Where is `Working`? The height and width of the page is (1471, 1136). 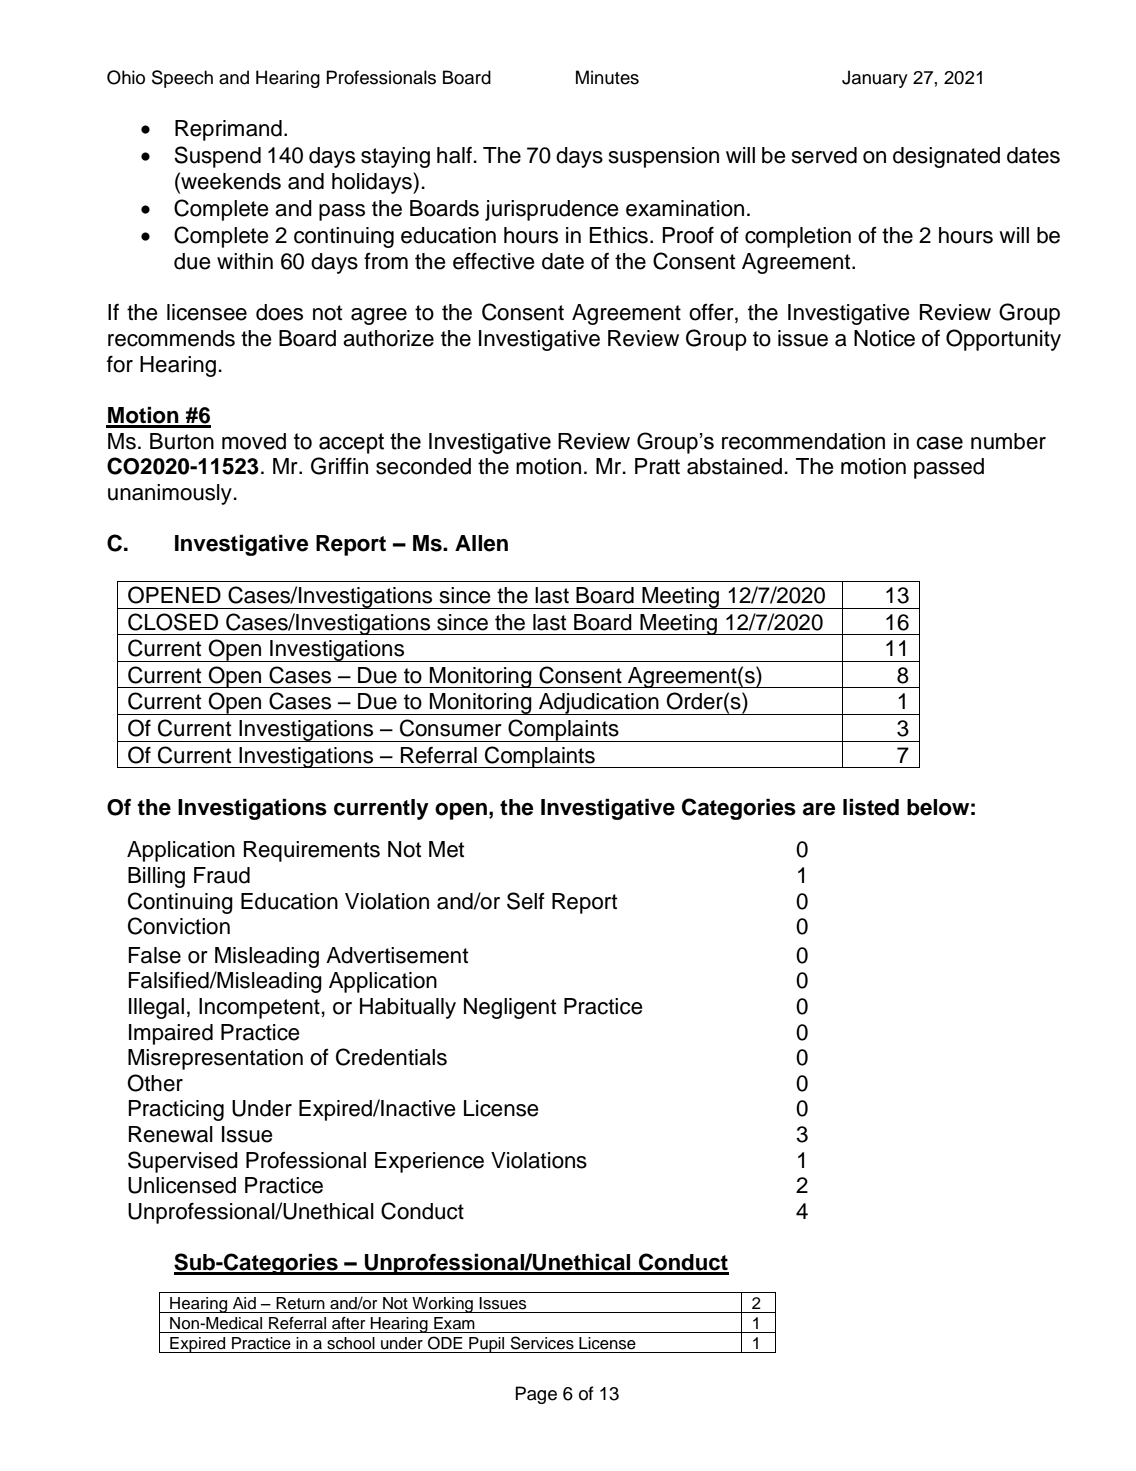 Working is located at coordinates (442, 1305).
